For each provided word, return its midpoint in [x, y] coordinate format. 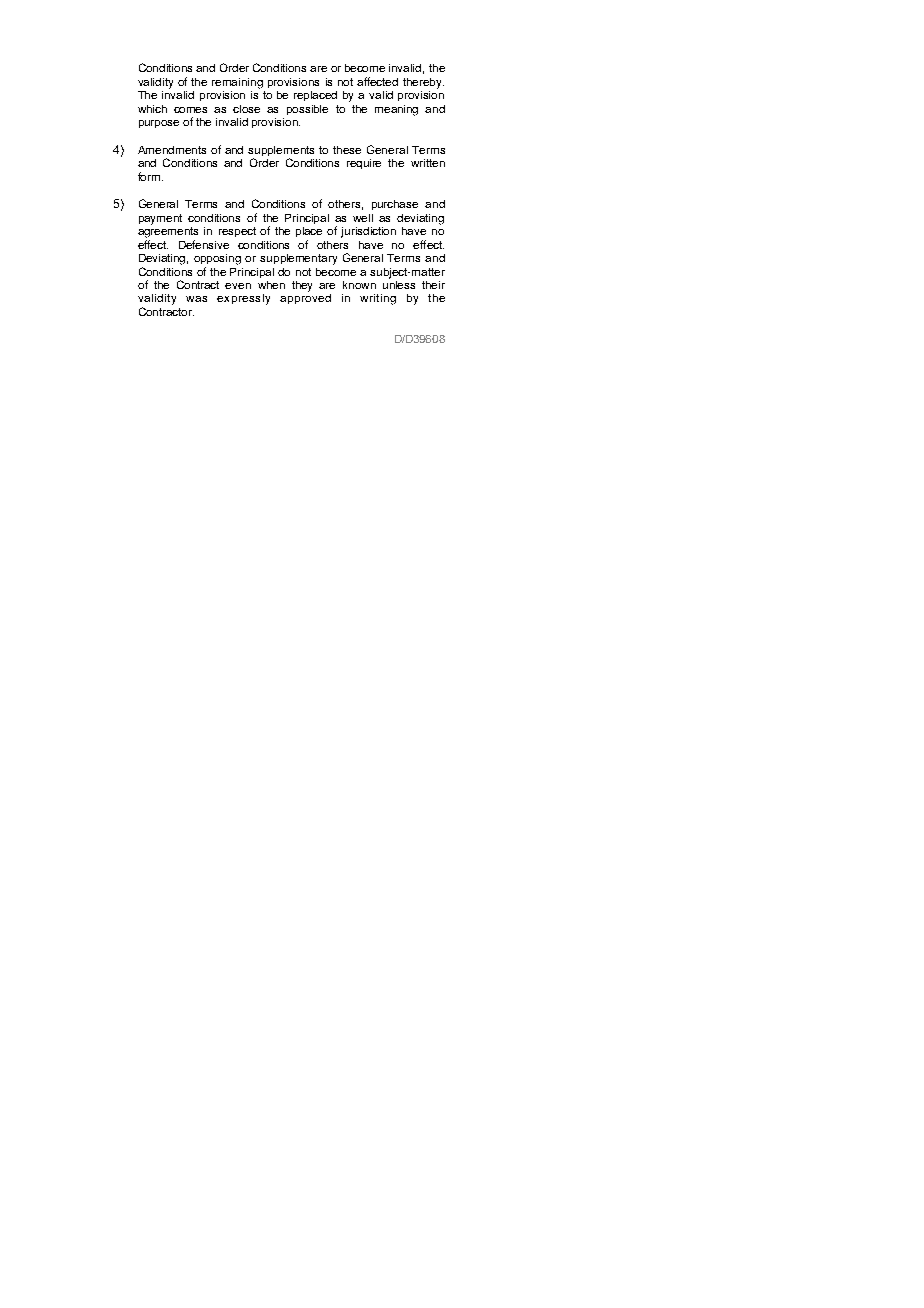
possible [307, 110]
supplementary [298, 259]
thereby [423, 83]
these [347, 150]
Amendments [172, 150]
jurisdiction [368, 232]
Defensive [204, 244]
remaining [237, 83]
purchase [395, 205]
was [196, 299]
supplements [281, 151]
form [150, 176]
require [364, 164]
